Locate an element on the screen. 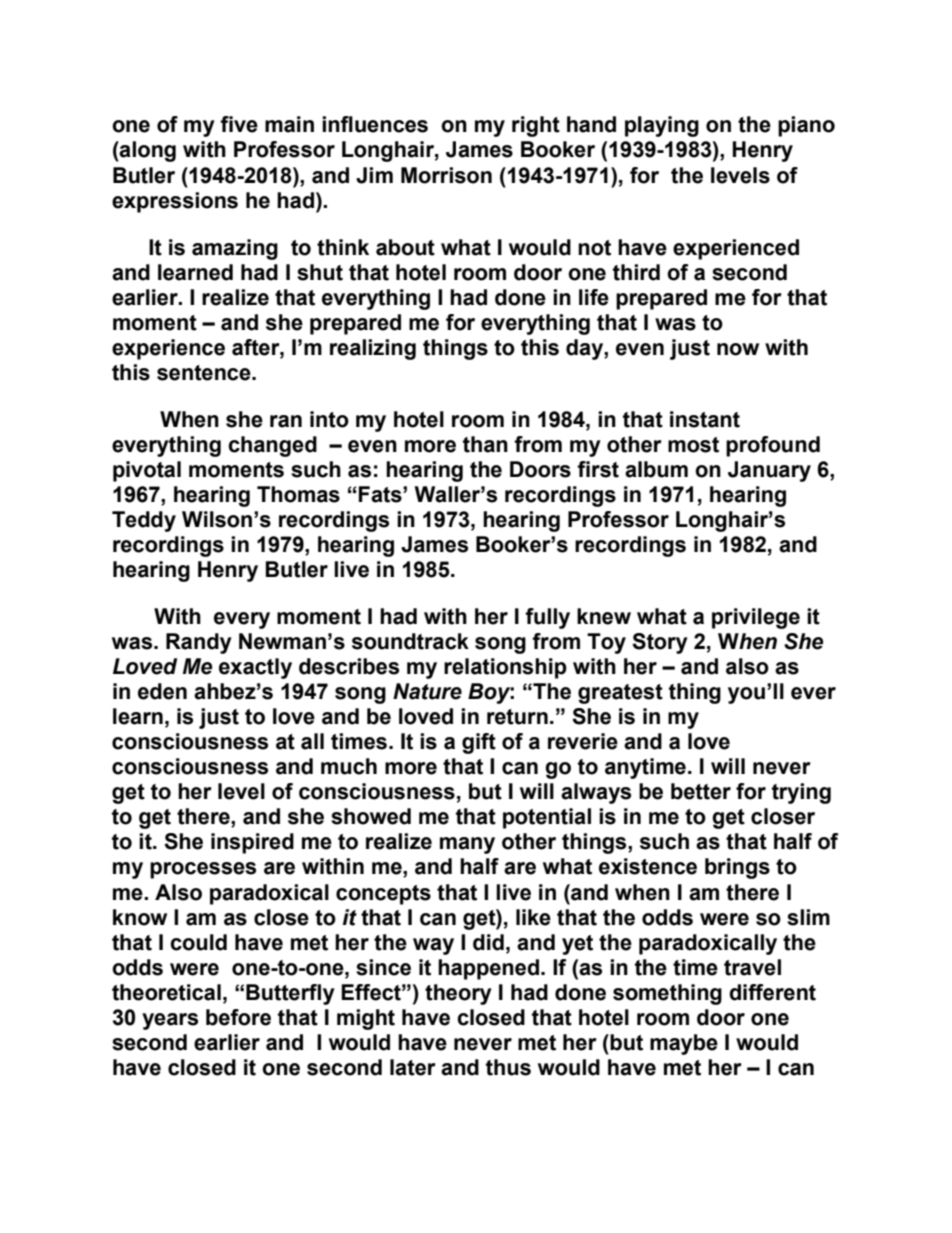 Image resolution: width=952 pixels, height=1233 pixels. Randy is located at coordinates (199, 643).
